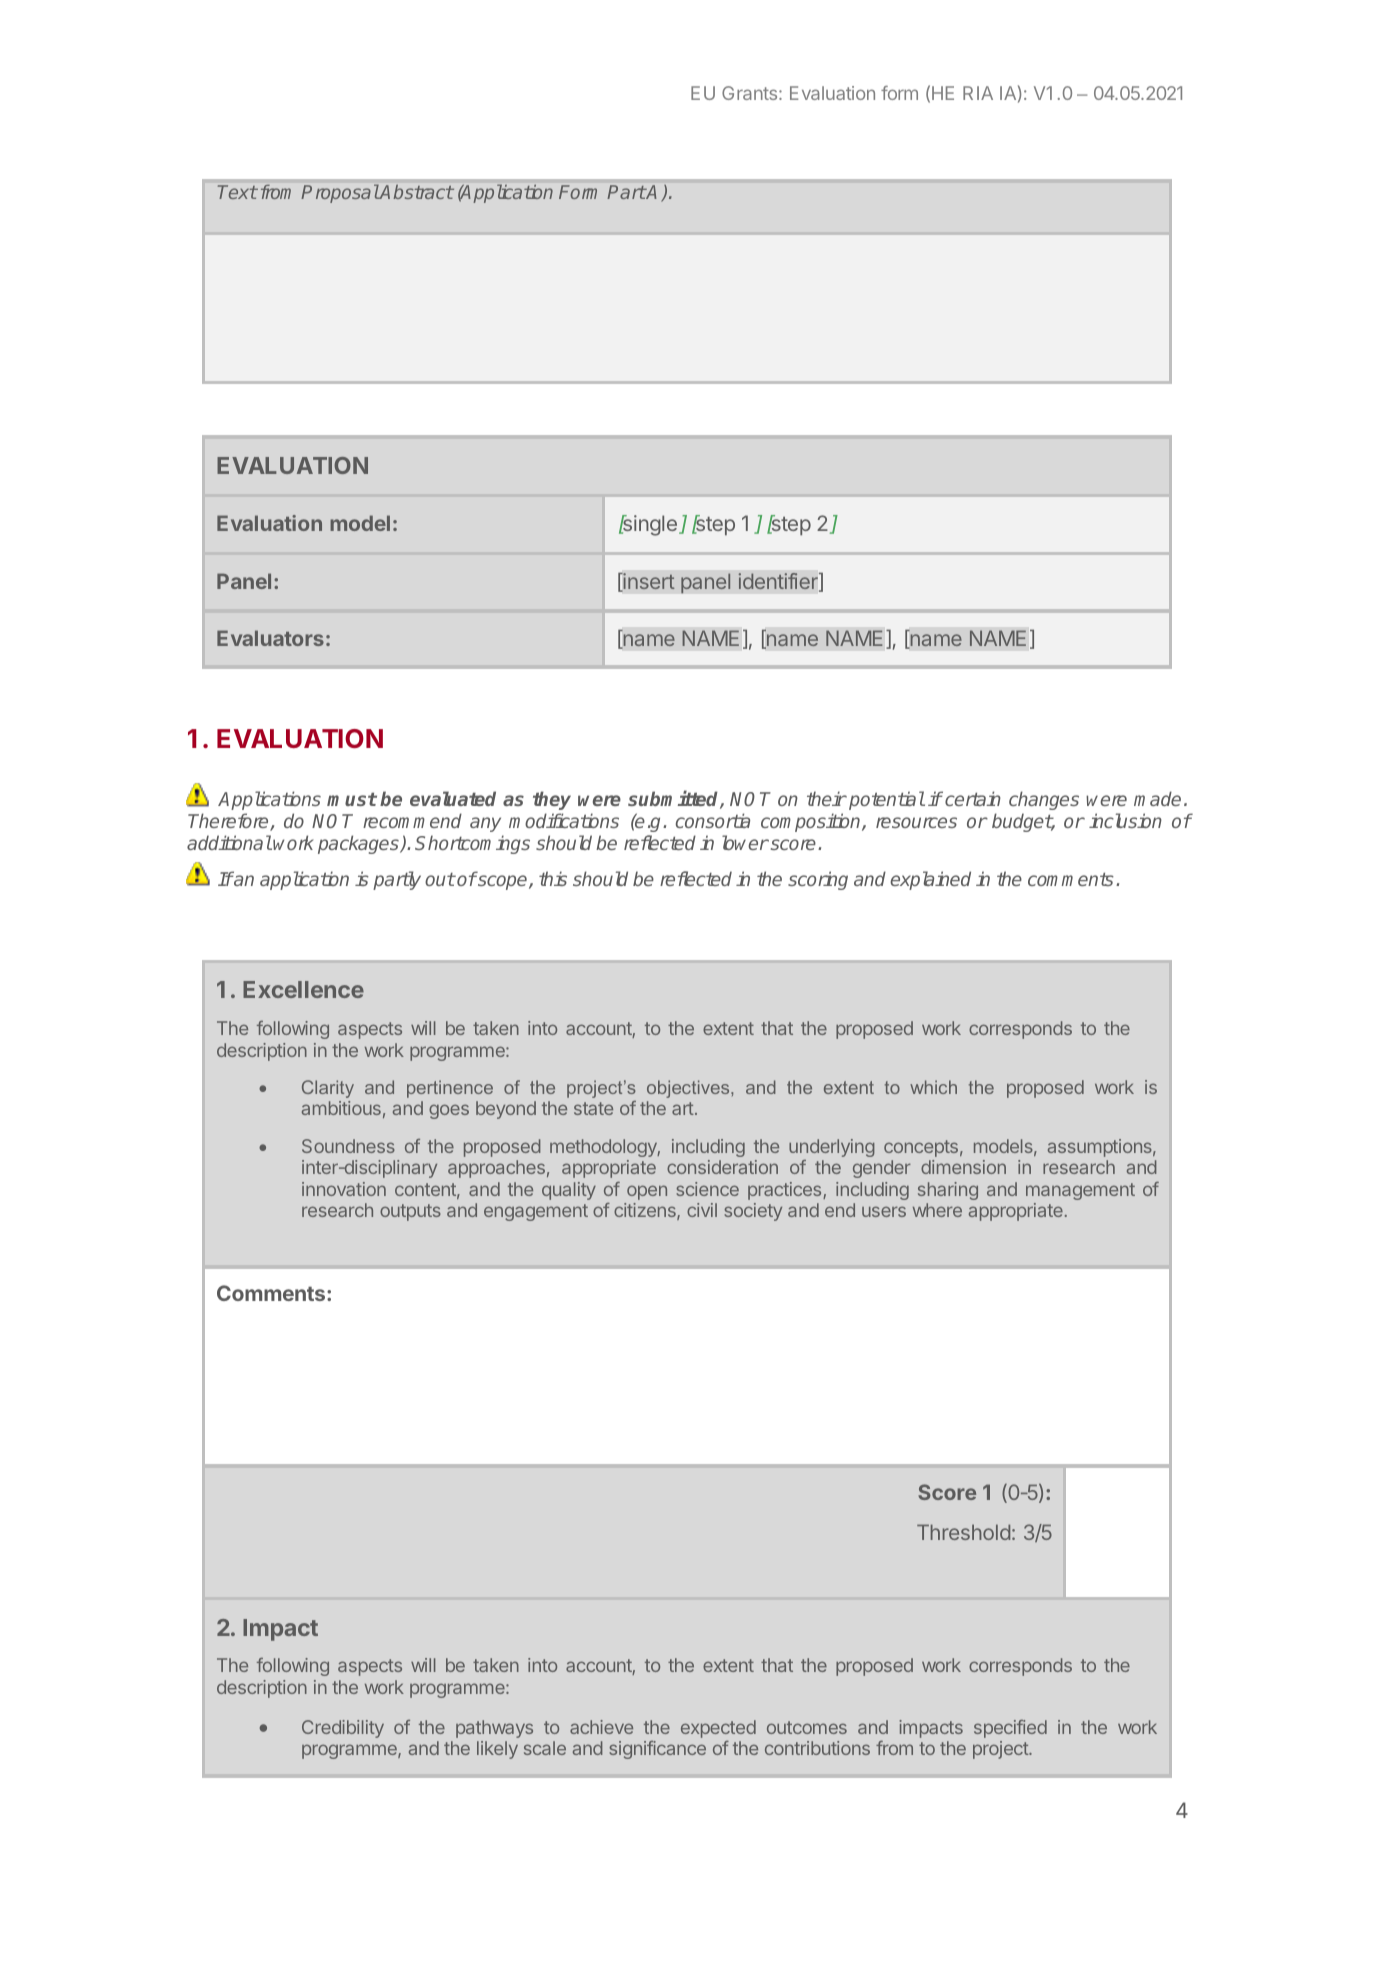  Describe the element at coordinates (718, 1729) in the image. I see `expected` at that location.
